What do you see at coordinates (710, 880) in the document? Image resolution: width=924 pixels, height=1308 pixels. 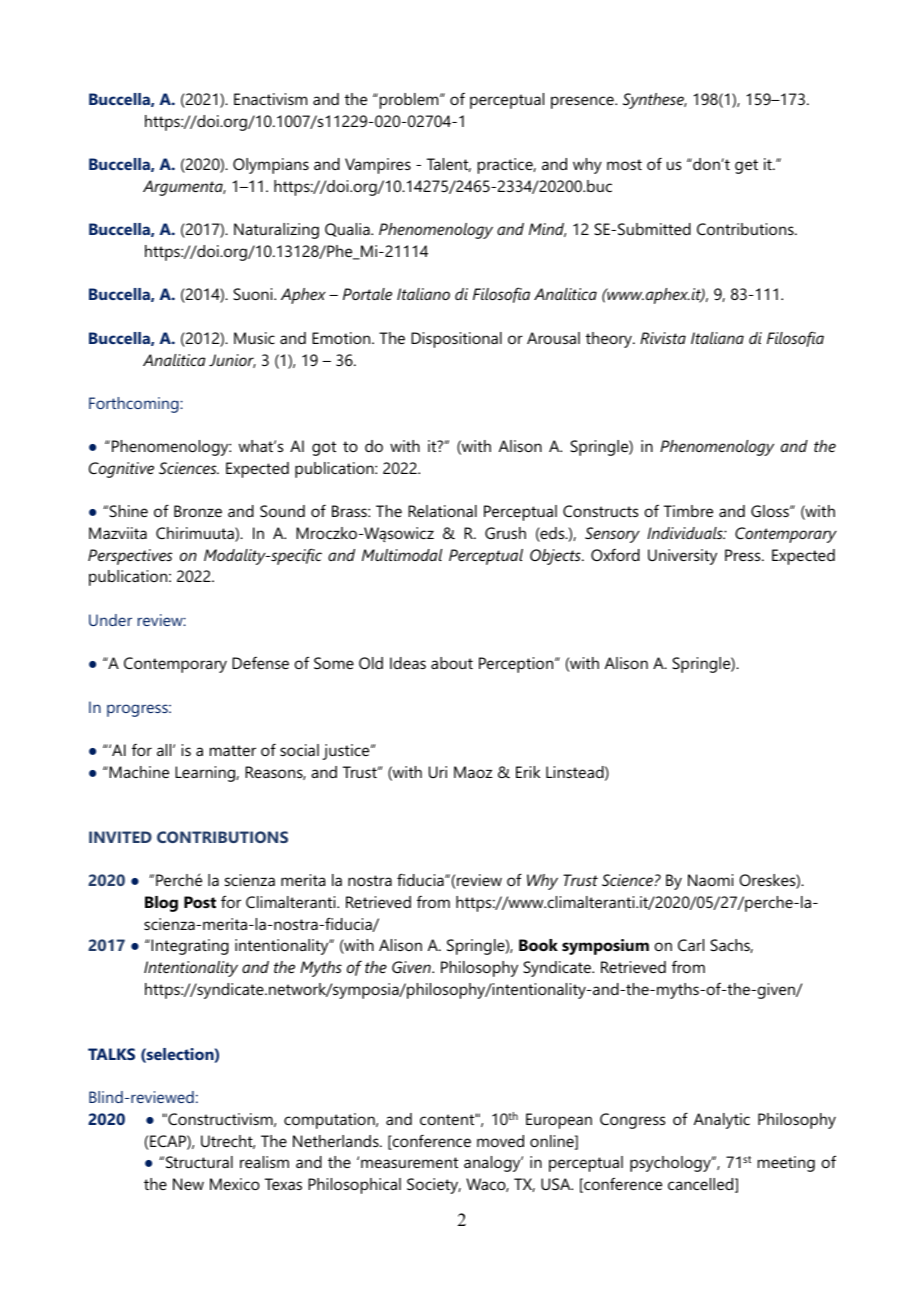 I see `Naomi` at bounding box center [710, 880].
